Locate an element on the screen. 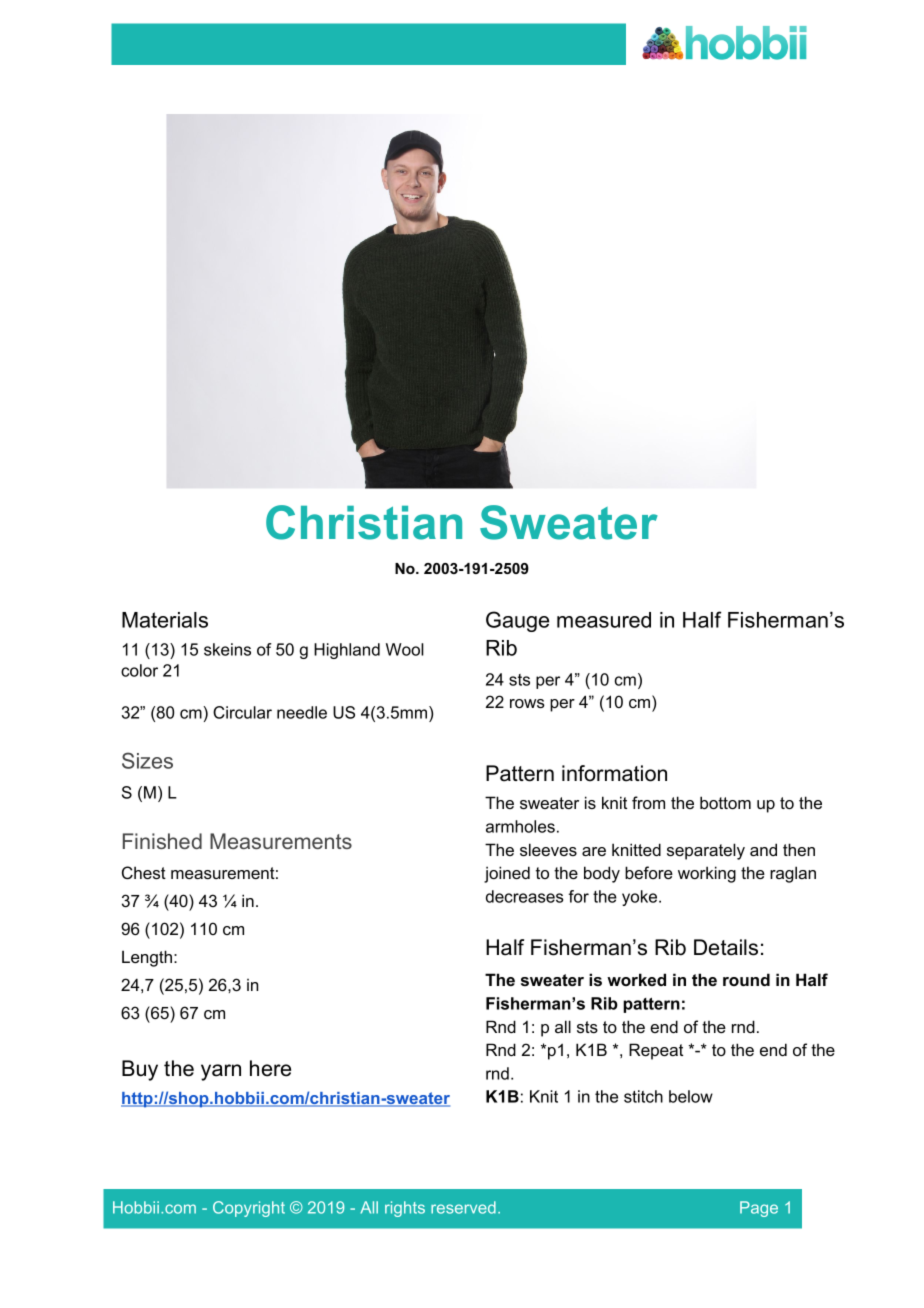 Image resolution: width=924 pixels, height=1308 pixels. skeins is located at coordinates (227, 649).
